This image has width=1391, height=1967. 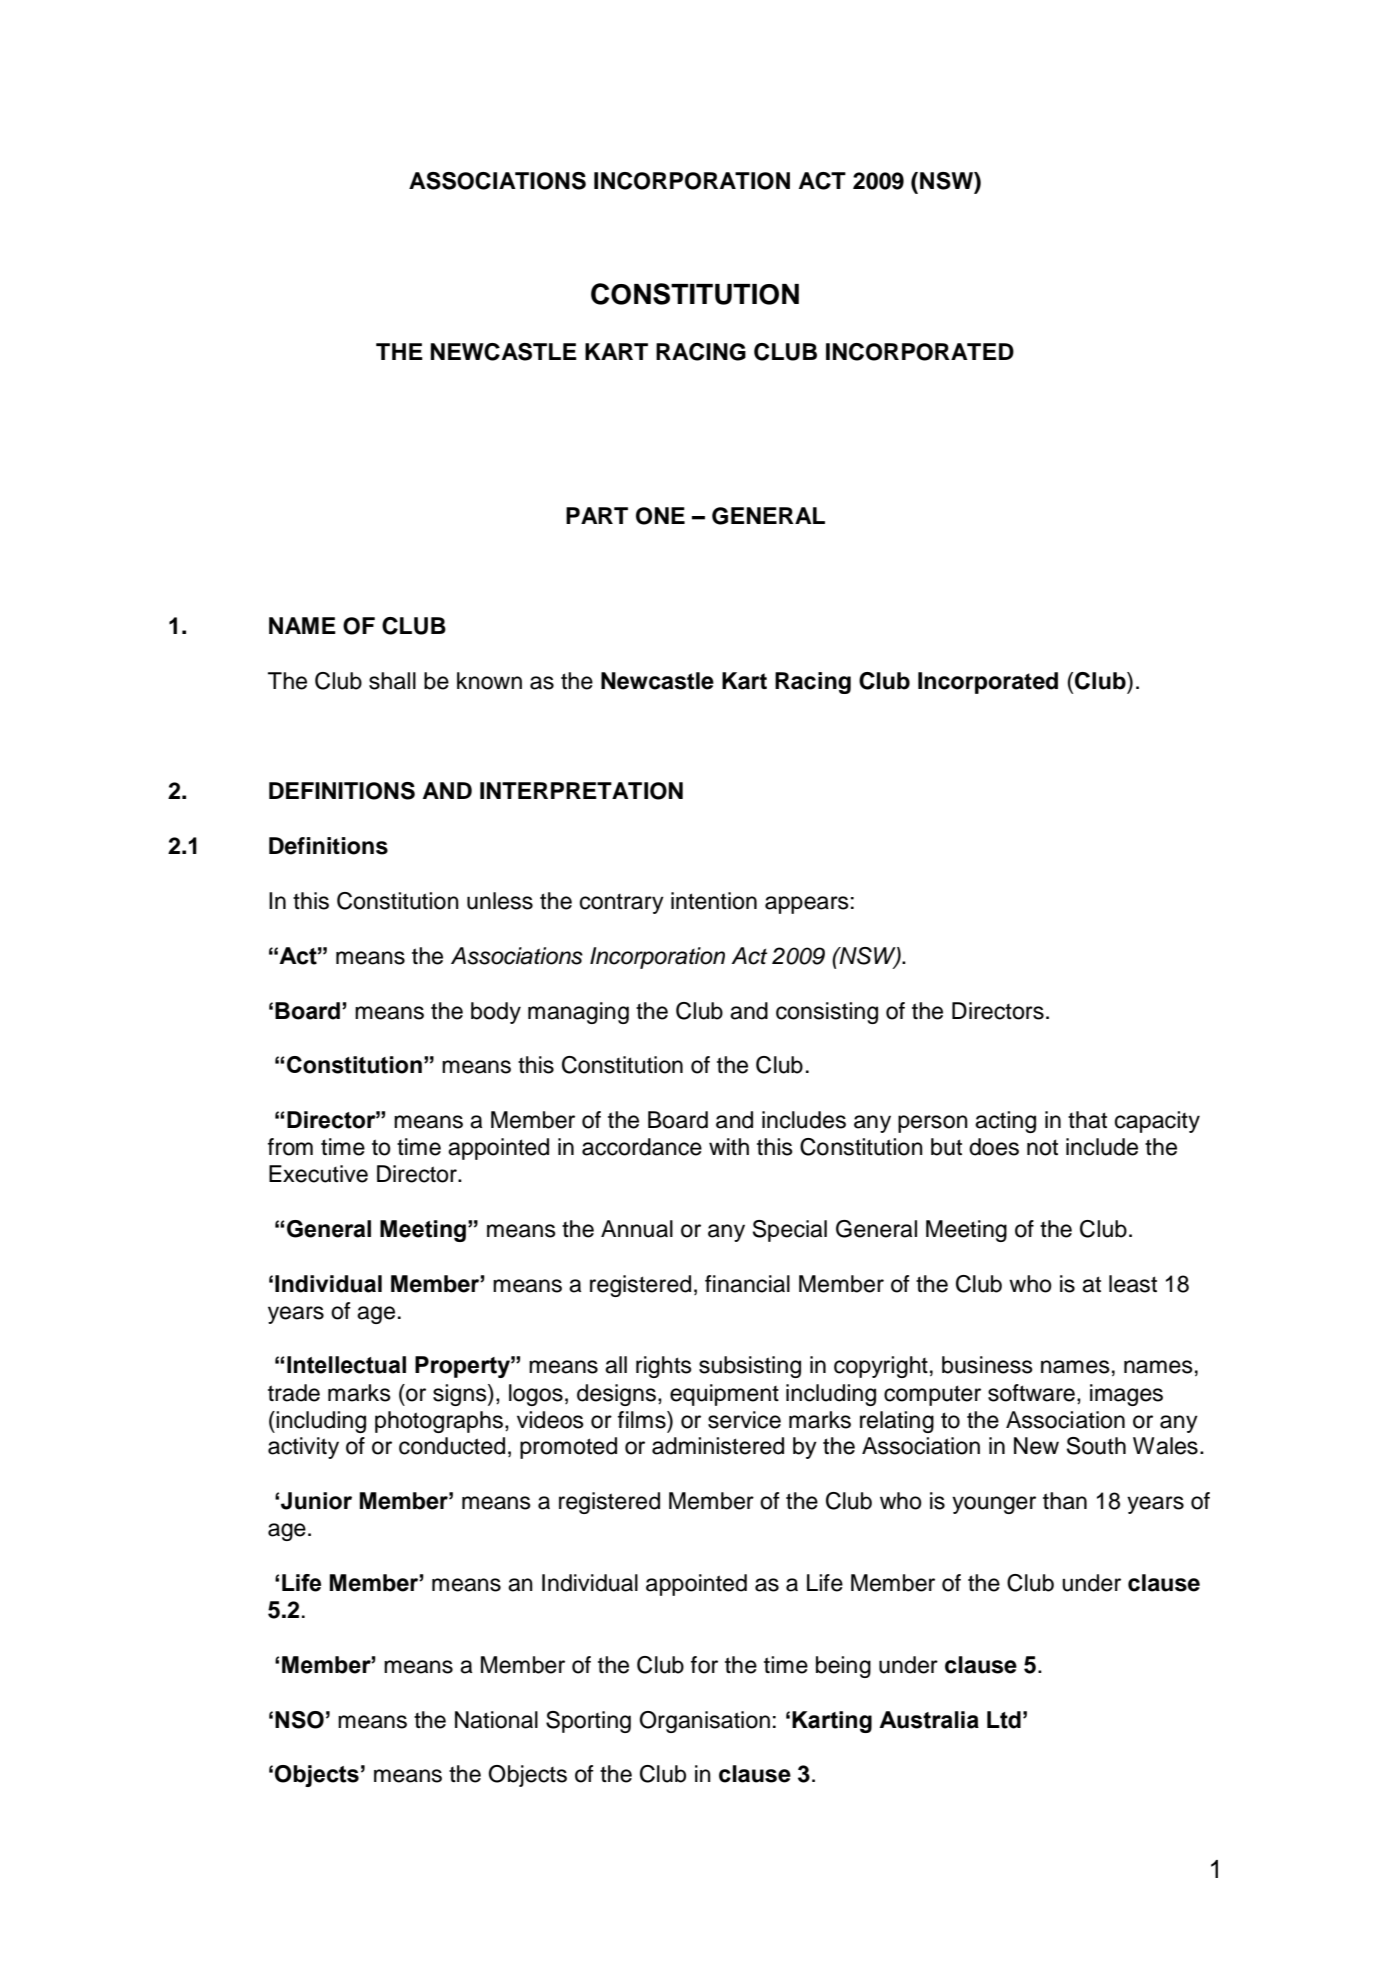 What do you see at coordinates (660, 516) in the image?
I see `ONE` at bounding box center [660, 516].
